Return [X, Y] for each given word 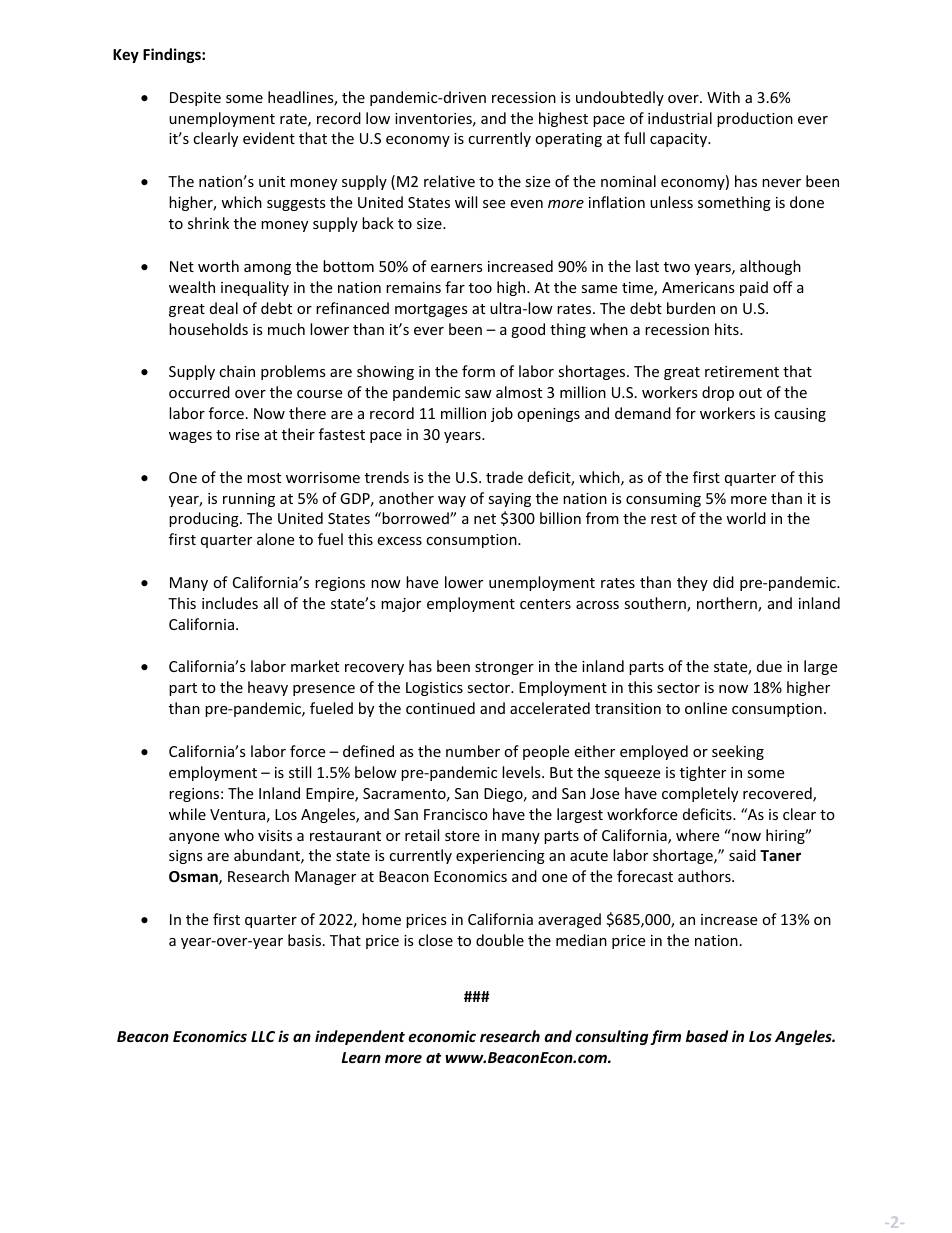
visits [275, 835]
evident [269, 138]
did [723, 582]
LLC [263, 1036]
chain [237, 371]
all [271, 603]
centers [545, 604]
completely [700, 794]
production [755, 119]
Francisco [456, 814]
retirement [742, 371]
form [478, 371]
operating [568, 140]
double [500, 940]
